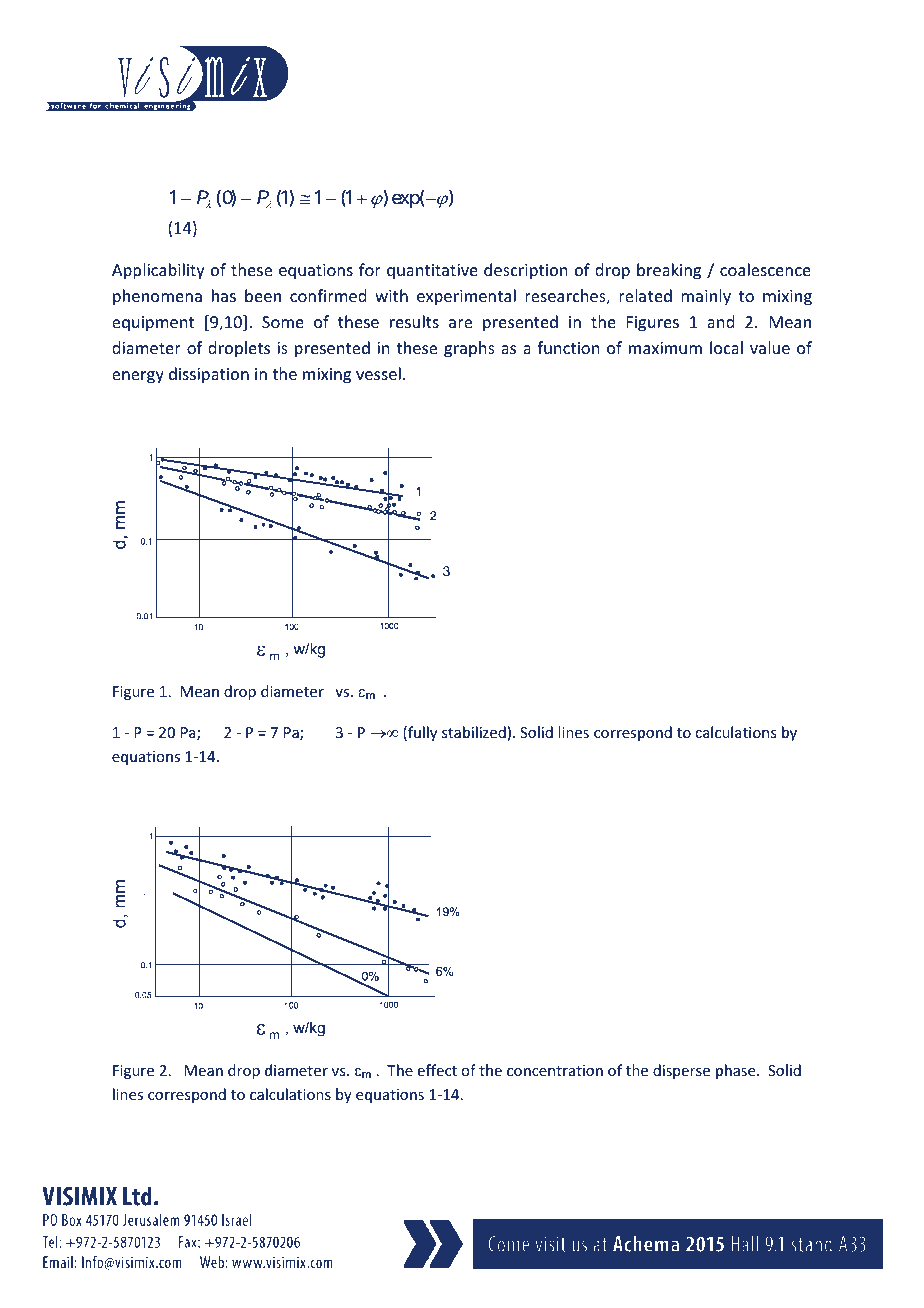  Describe the element at coordinates (466, 297) in the document. I see `experimental` at that location.
